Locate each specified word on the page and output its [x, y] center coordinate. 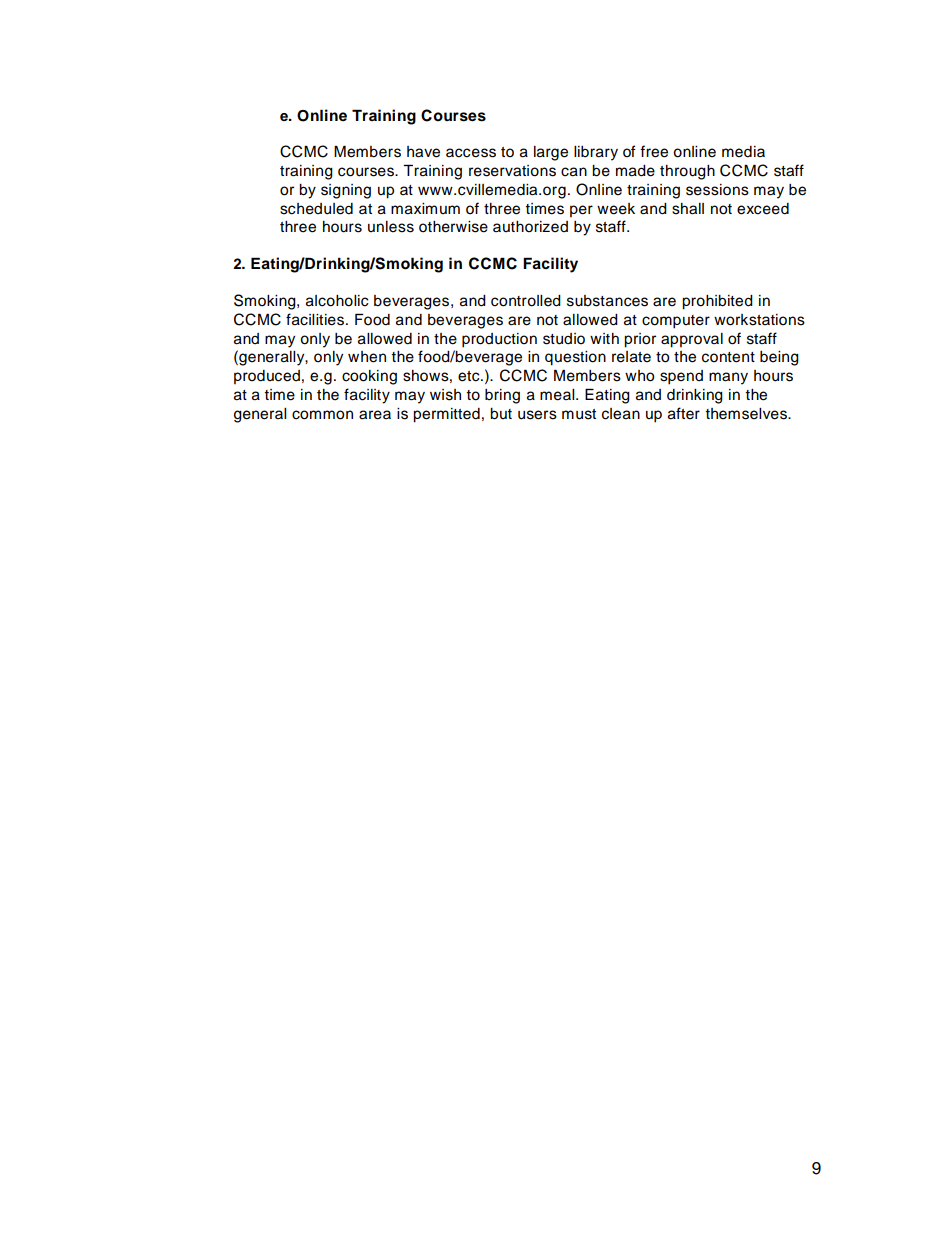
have [423, 152]
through [687, 172]
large [551, 153]
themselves [747, 414]
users [537, 415]
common [322, 415]
